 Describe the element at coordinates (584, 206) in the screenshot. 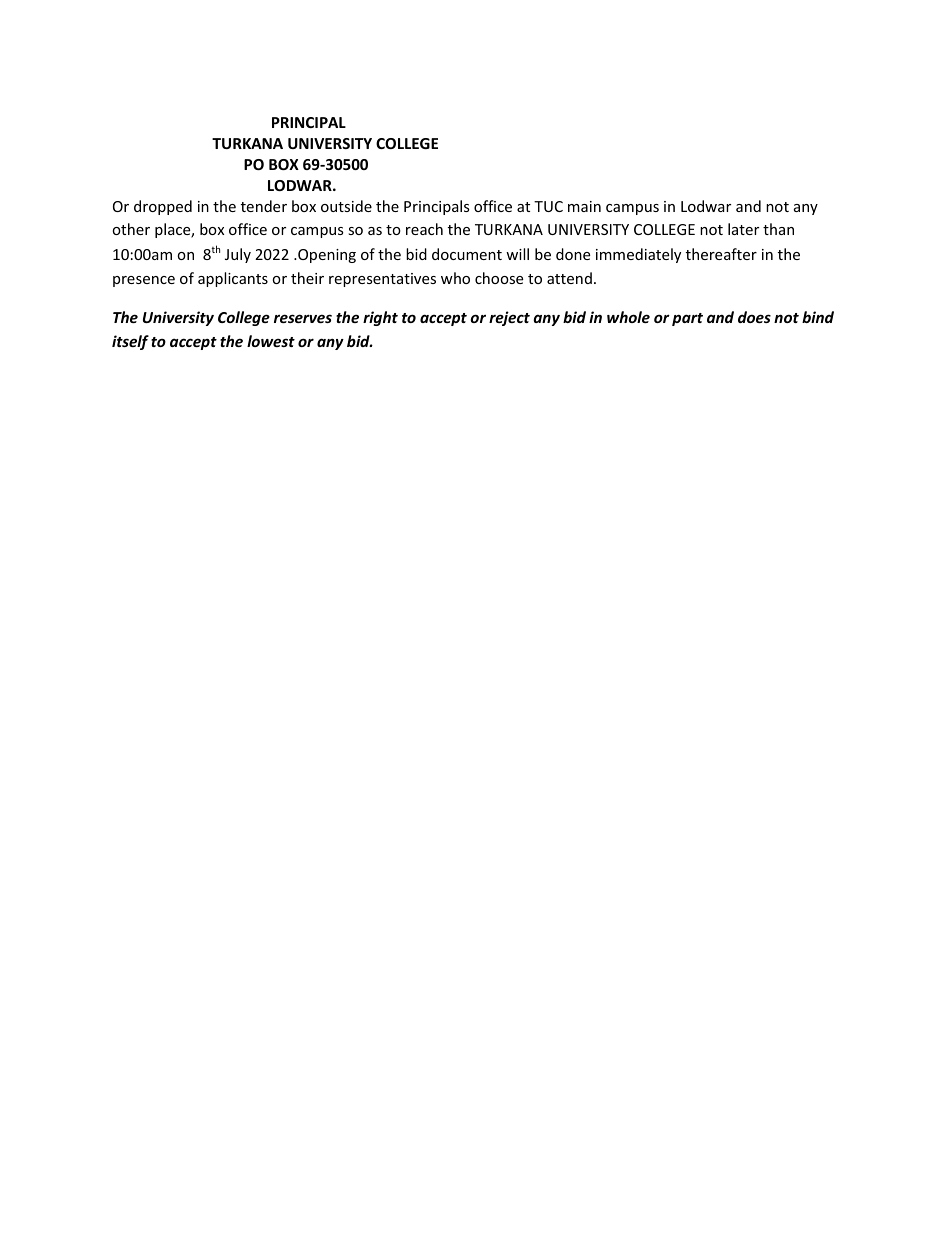

I see `main` at that location.
